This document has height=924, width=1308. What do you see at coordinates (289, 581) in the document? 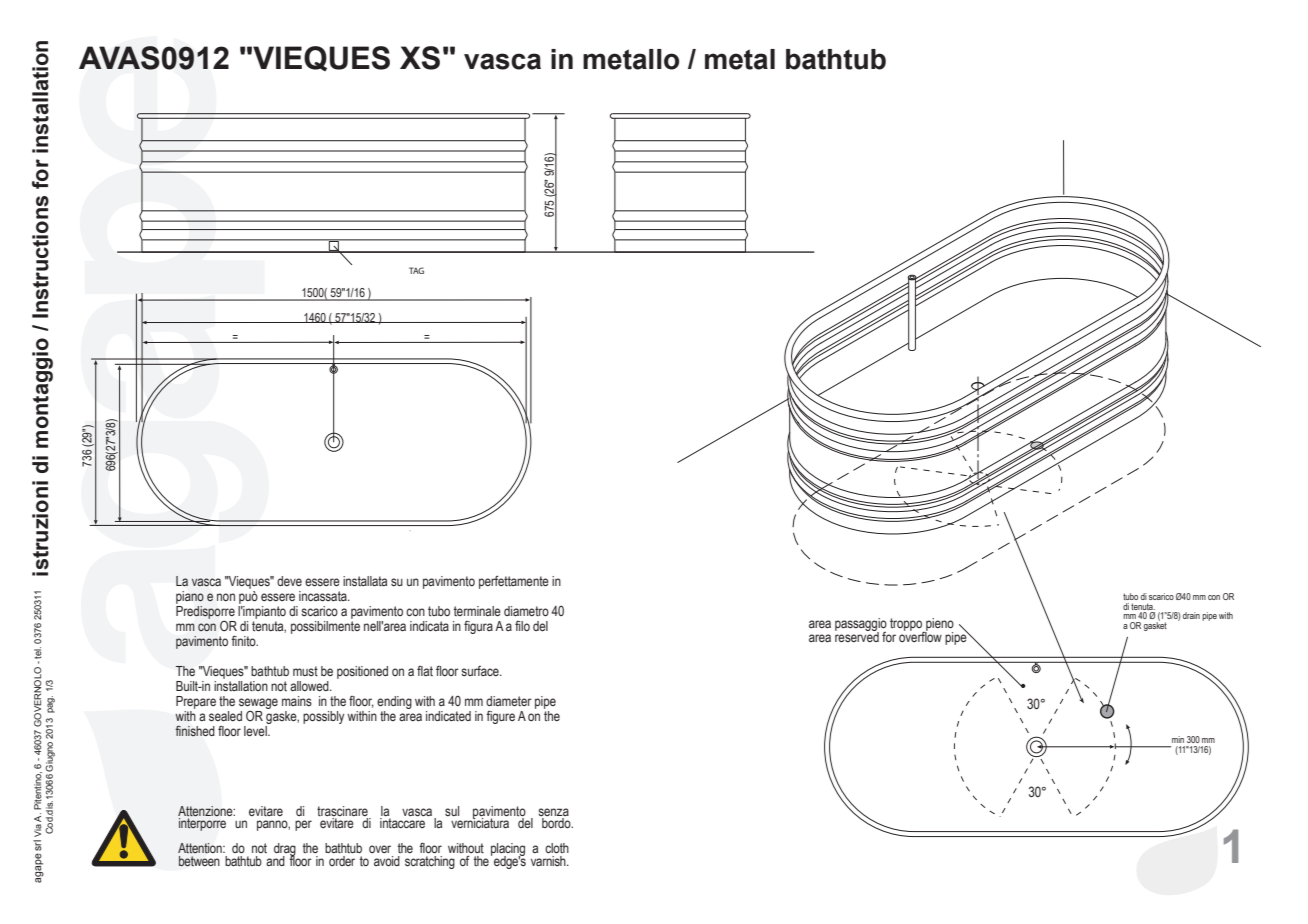
I see `deve` at bounding box center [289, 581].
